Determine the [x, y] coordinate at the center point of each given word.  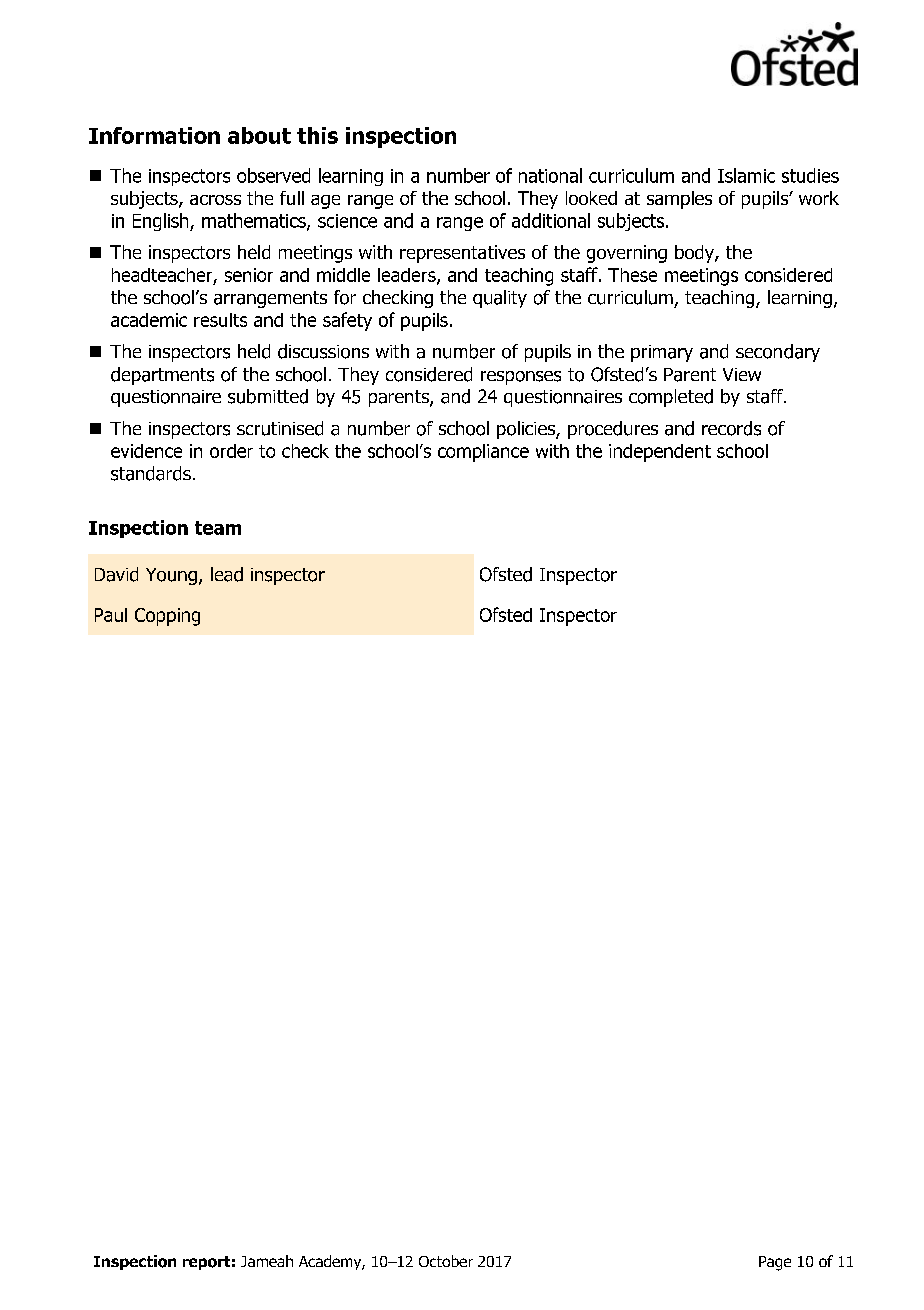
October [446, 1261]
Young [171, 576]
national [550, 175]
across [215, 200]
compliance [483, 453]
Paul [111, 615]
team [218, 528]
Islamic [746, 175]
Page [775, 1263]
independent [660, 453]
